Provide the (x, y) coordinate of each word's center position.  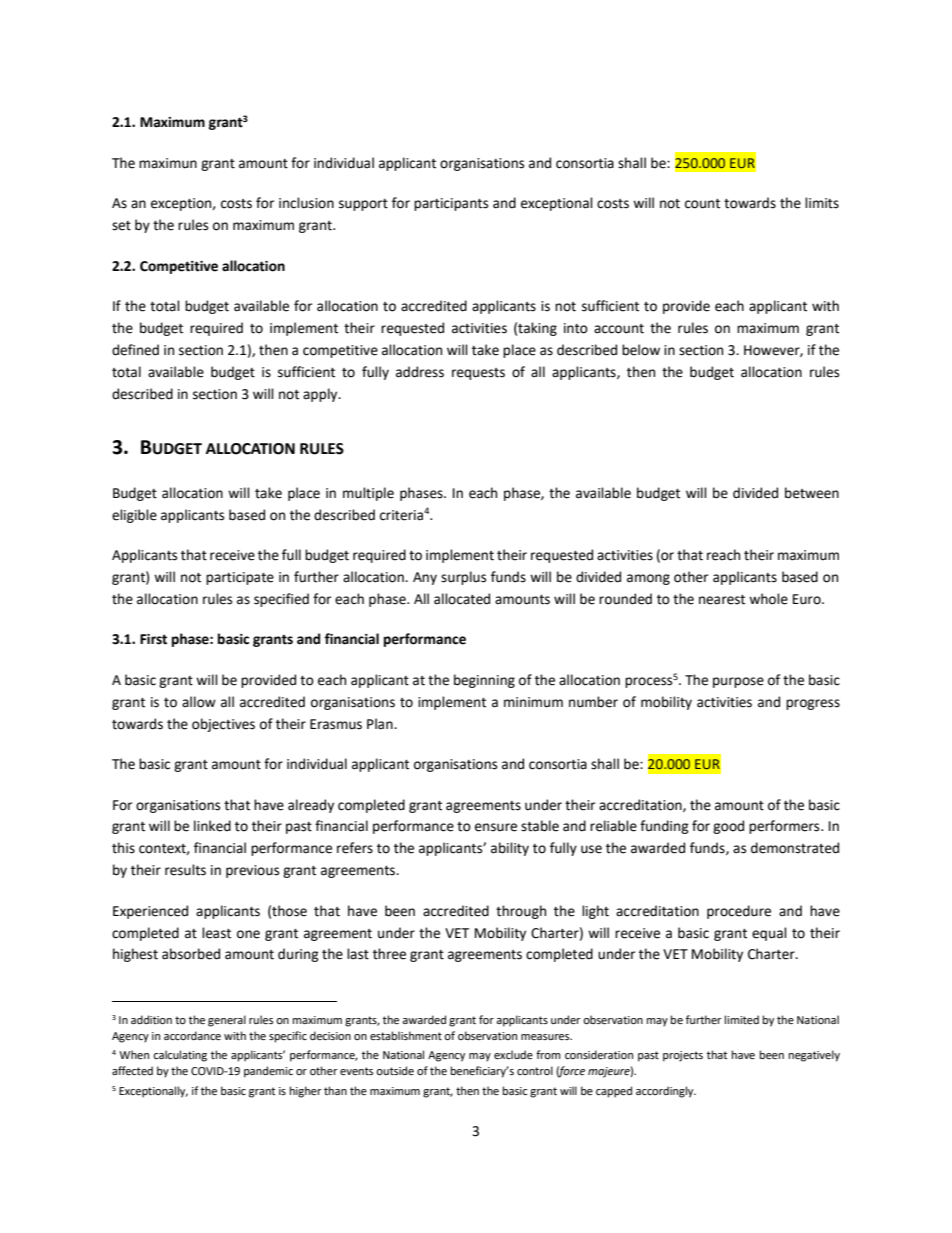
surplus (463, 578)
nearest (722, 600)
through (521, 912)
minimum (533, 702)
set (121, 226)
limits (822, 203)
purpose (738, 682)
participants (451, 204)
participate (240, 578)
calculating (180, 1056)
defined (135, 350)
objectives (223, 725)
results (185, 870)
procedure (739, 912)
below (641, 350)
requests (478, 374)
